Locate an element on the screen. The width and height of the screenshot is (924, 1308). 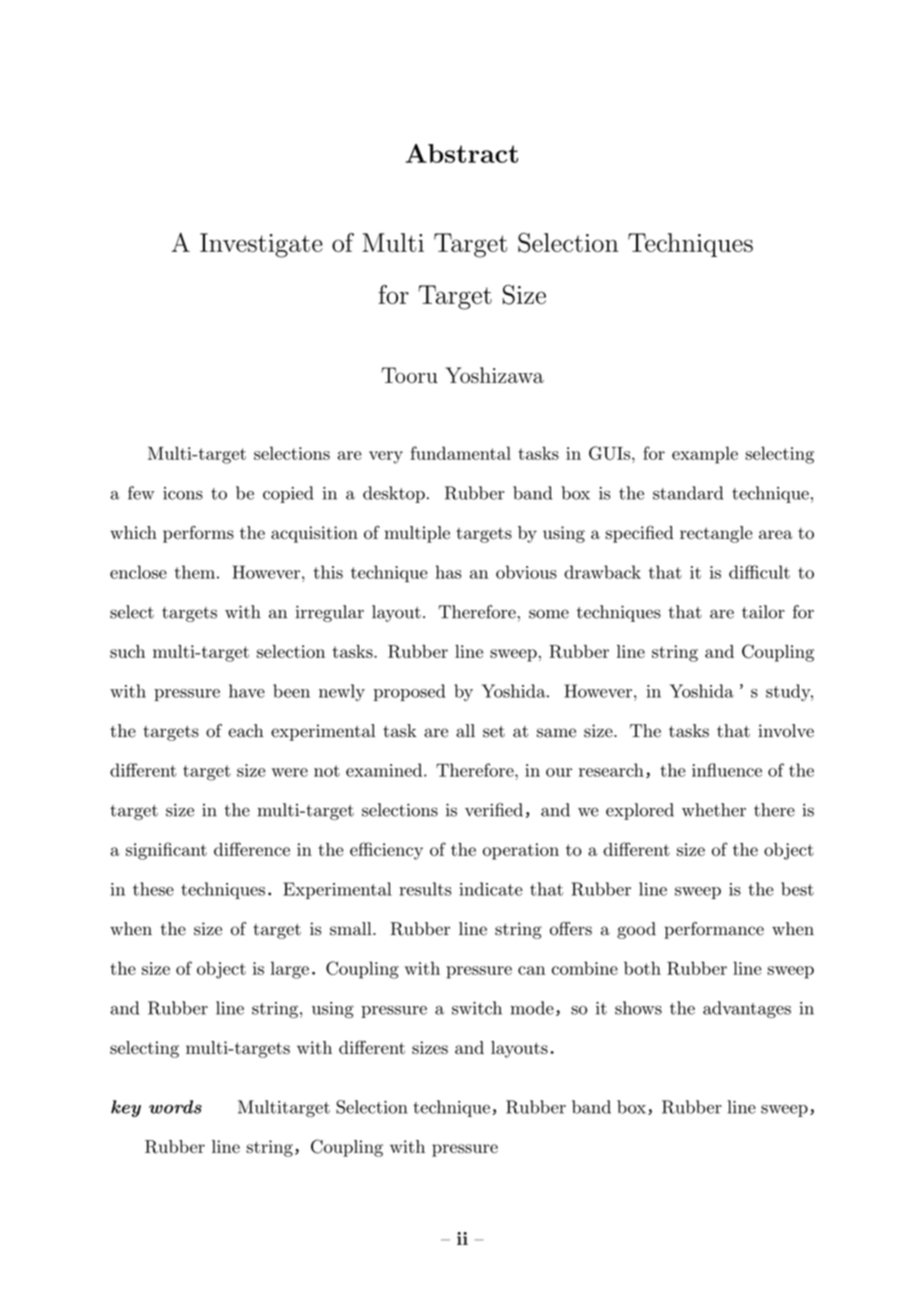
Abstract is located at coordinates (462, 153).
